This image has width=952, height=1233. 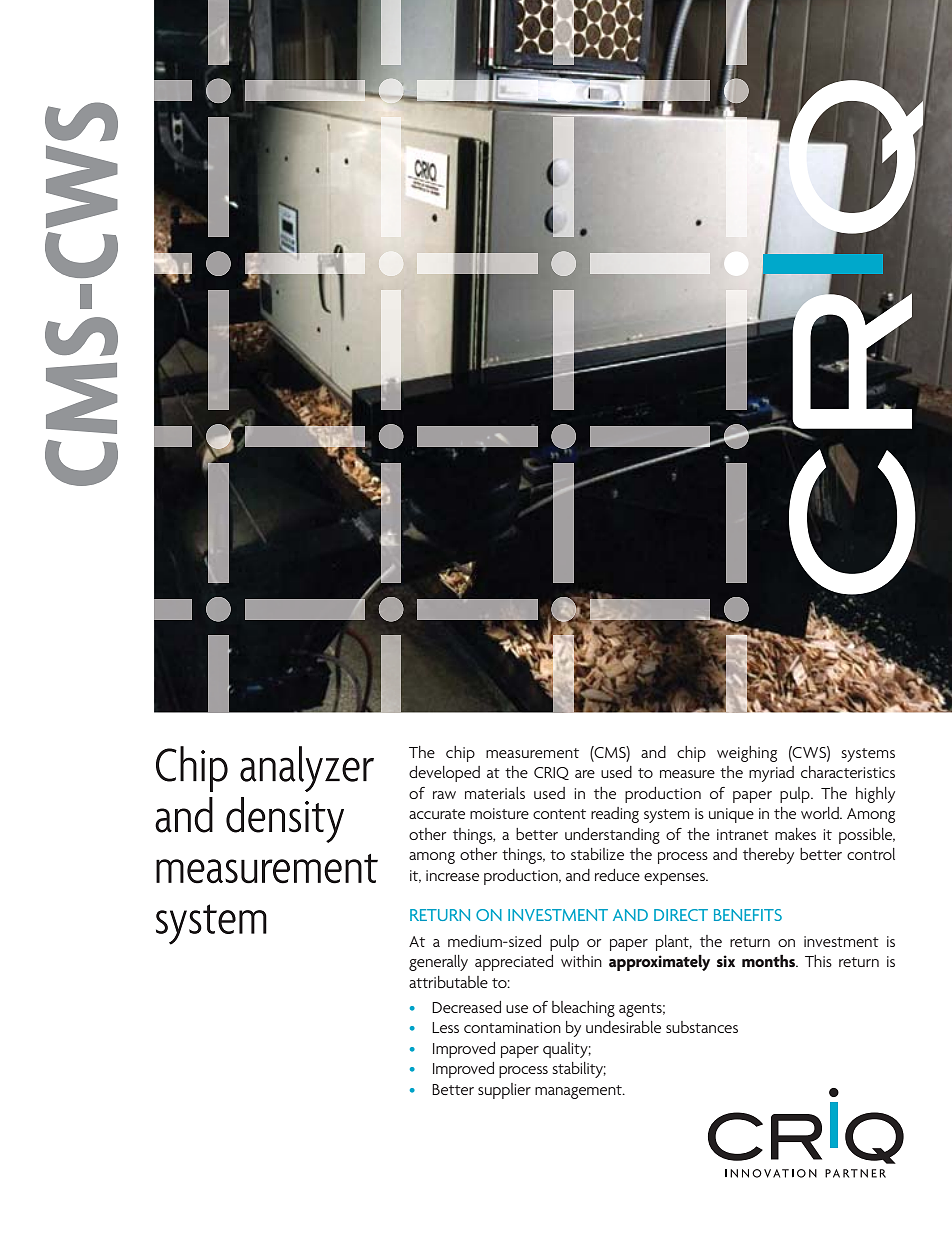 What do you see at coordinates (581, 961) in the image?
I see `within` at bounding box center [581, 961].
